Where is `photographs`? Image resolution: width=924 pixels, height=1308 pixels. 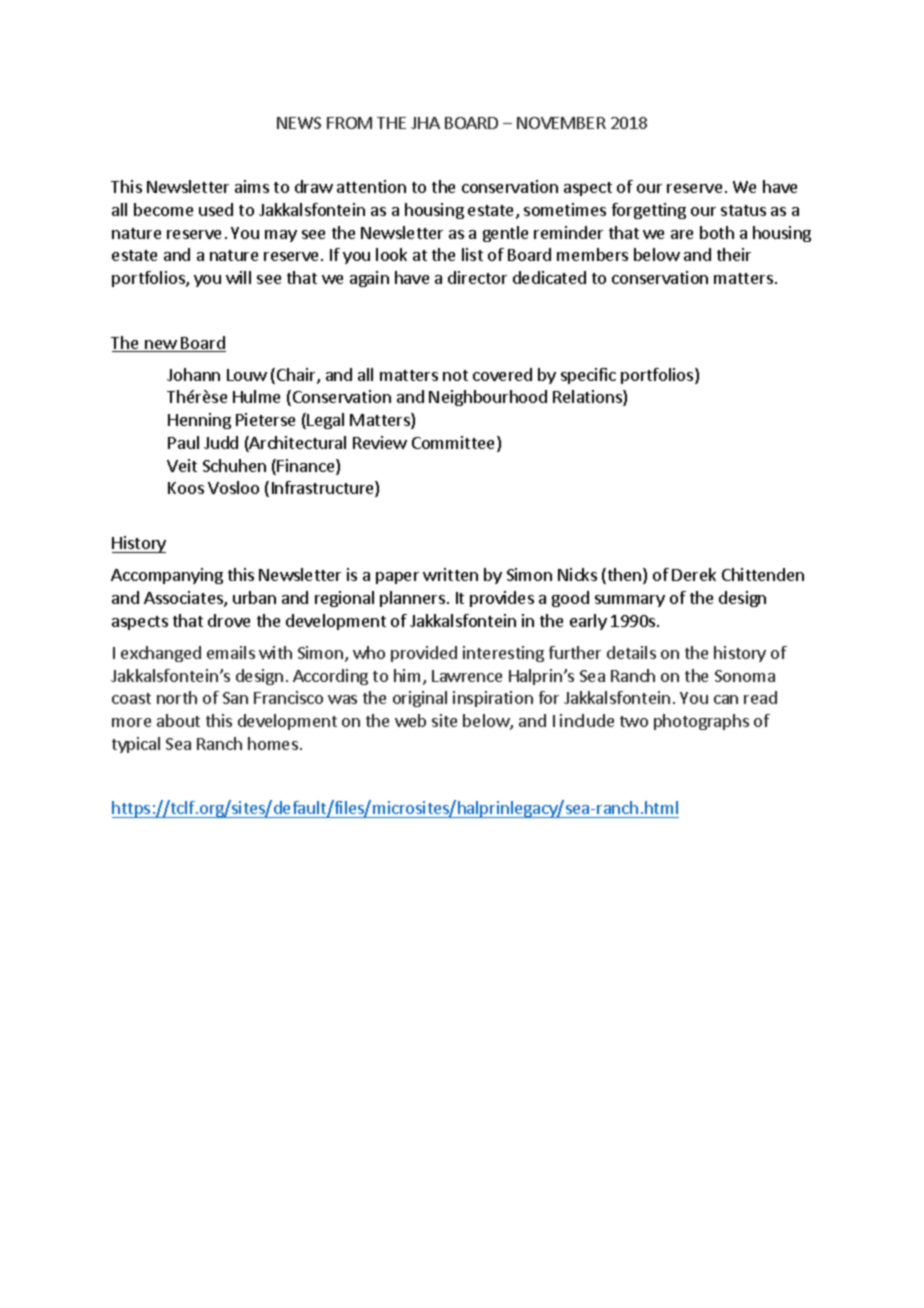 photographs is located at coordinates (701, 722).
